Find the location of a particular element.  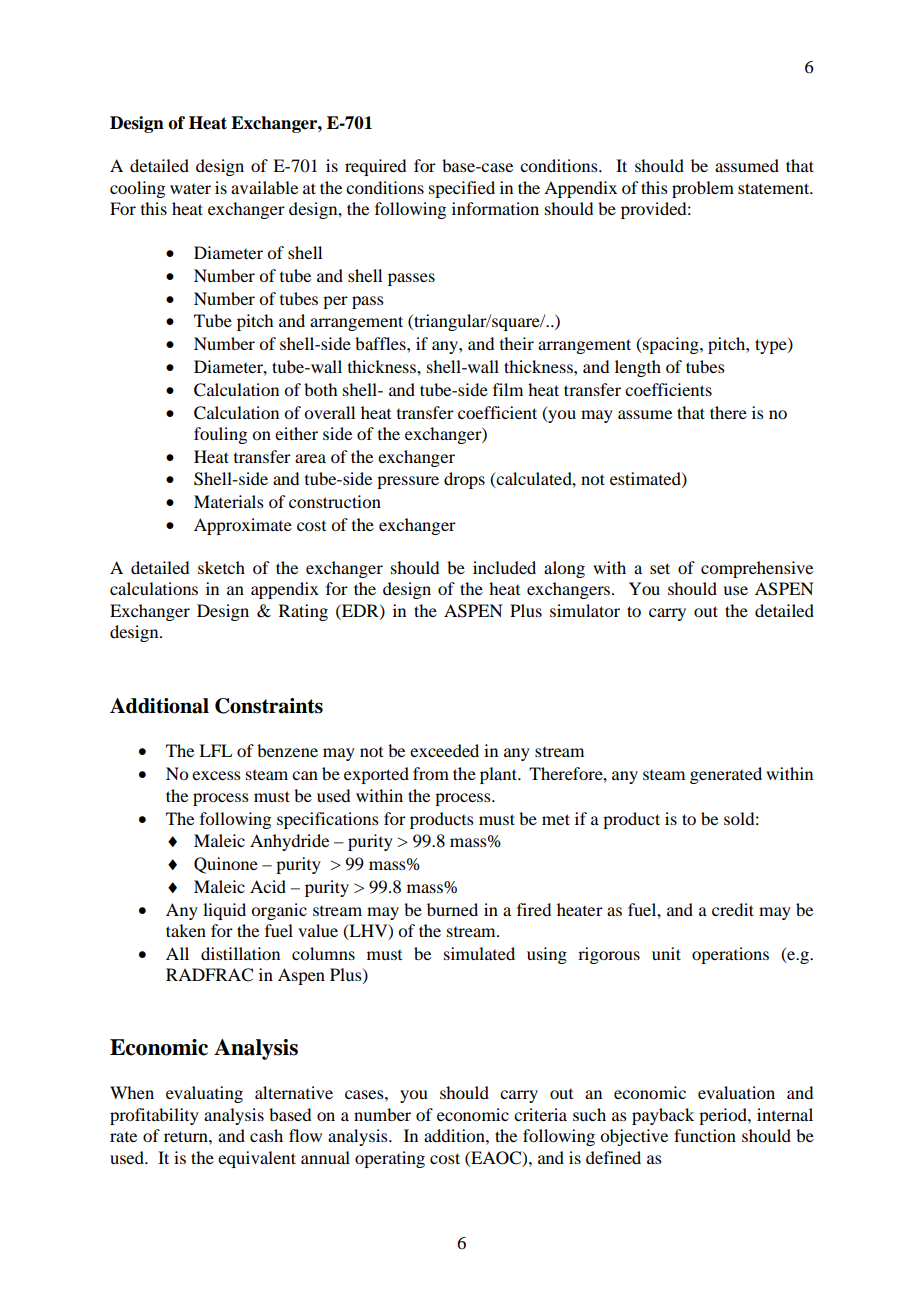

set is located at coordinates (660, 568).
